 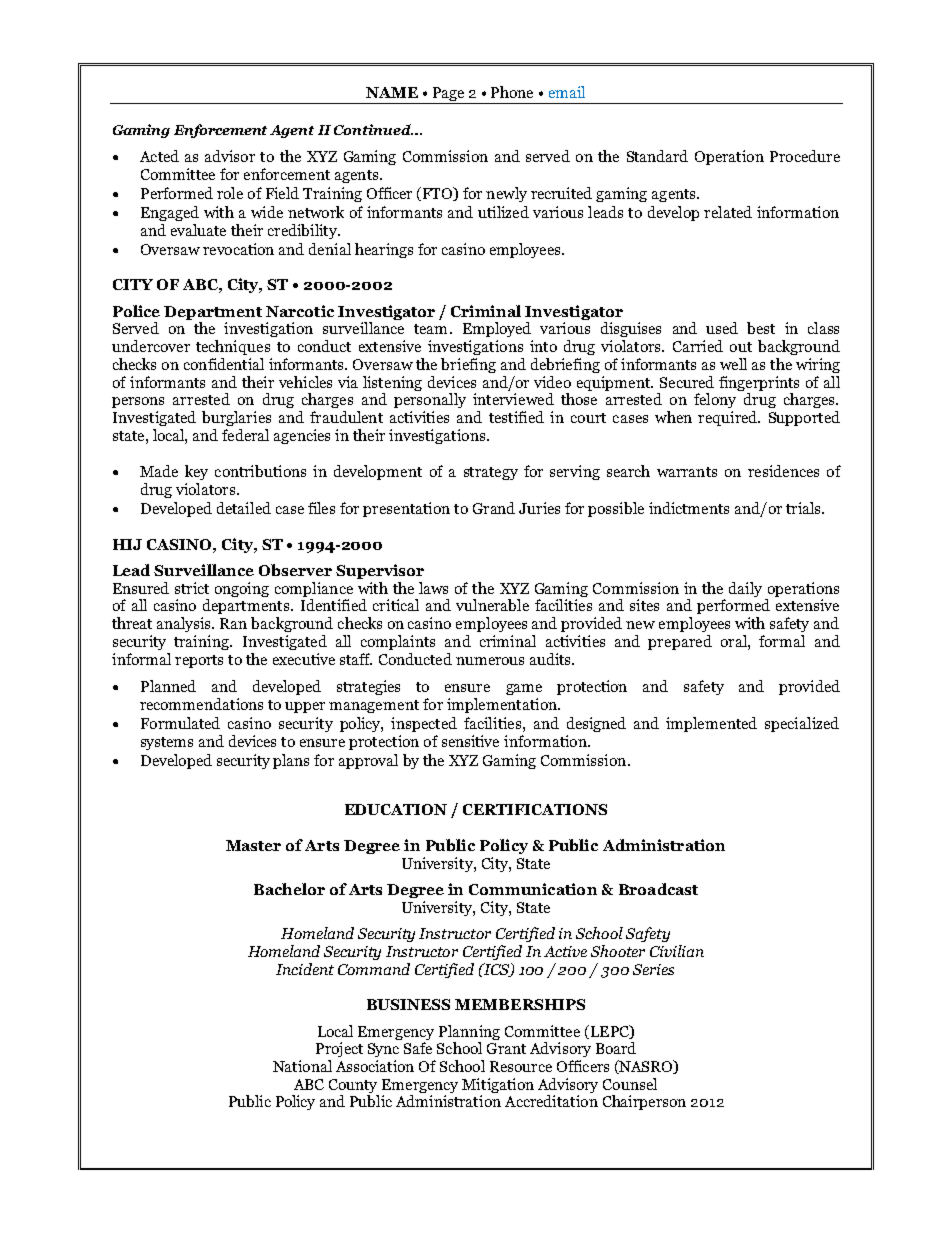 What do you see at coordinates (448, 95) in the image?
I see `Page` at bounding box center [448, 95].
